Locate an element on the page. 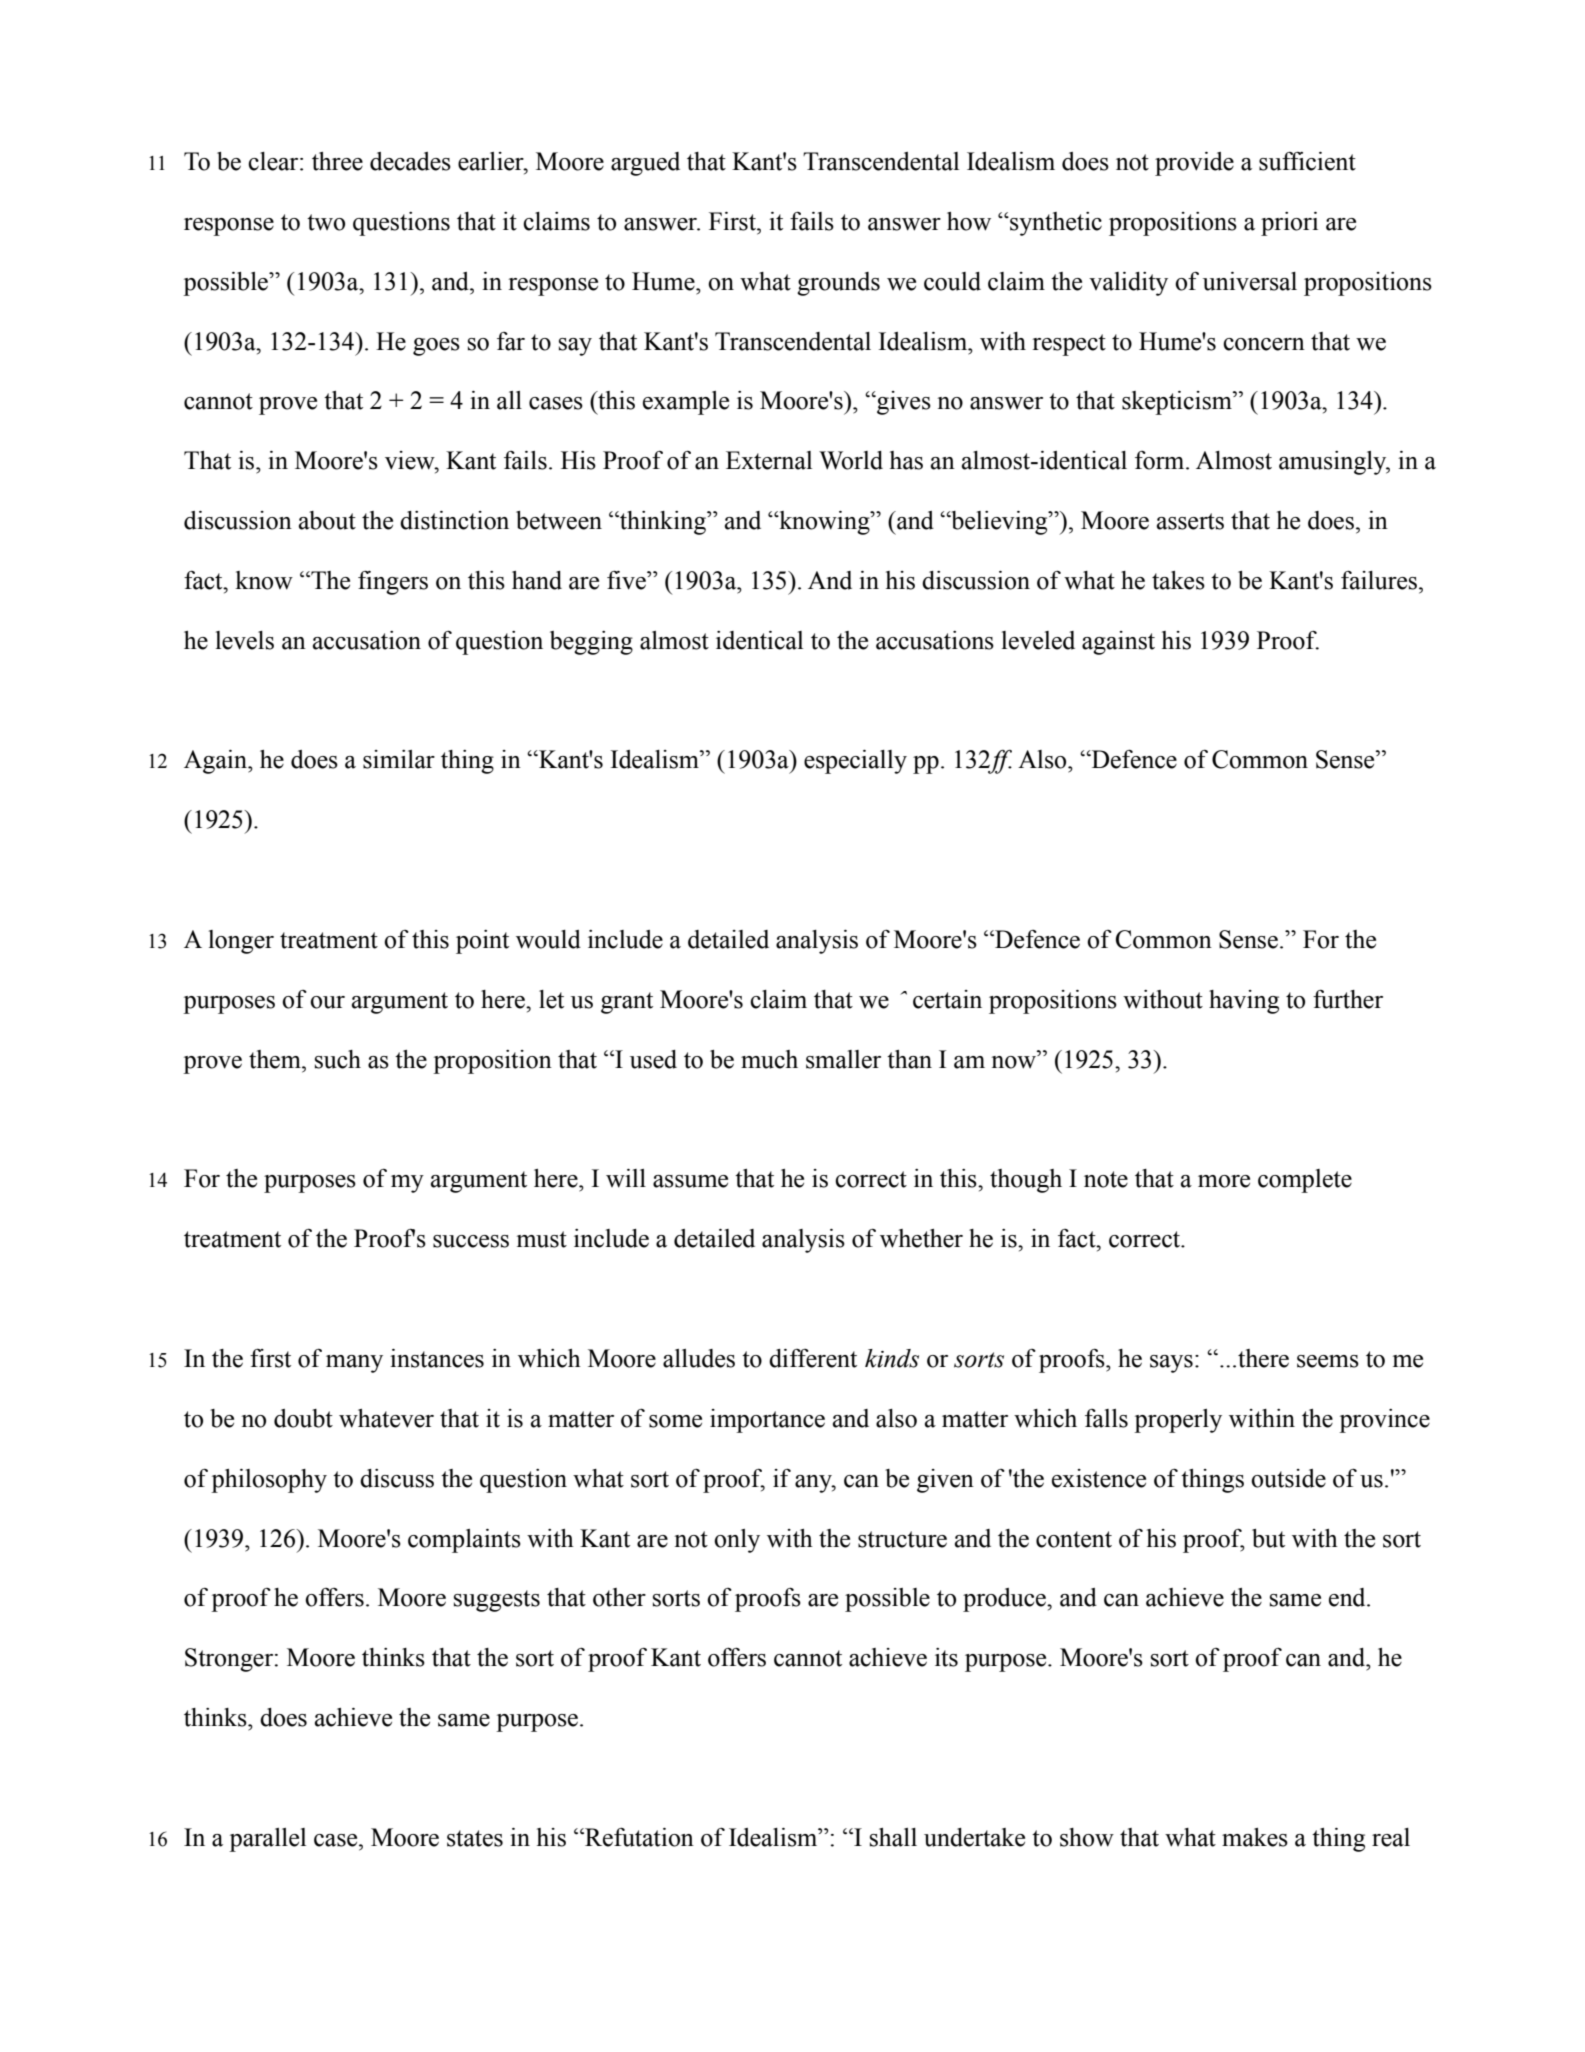 The height and width of the document is (2052, 1585). more is located at coordinates (1224, 1181).
